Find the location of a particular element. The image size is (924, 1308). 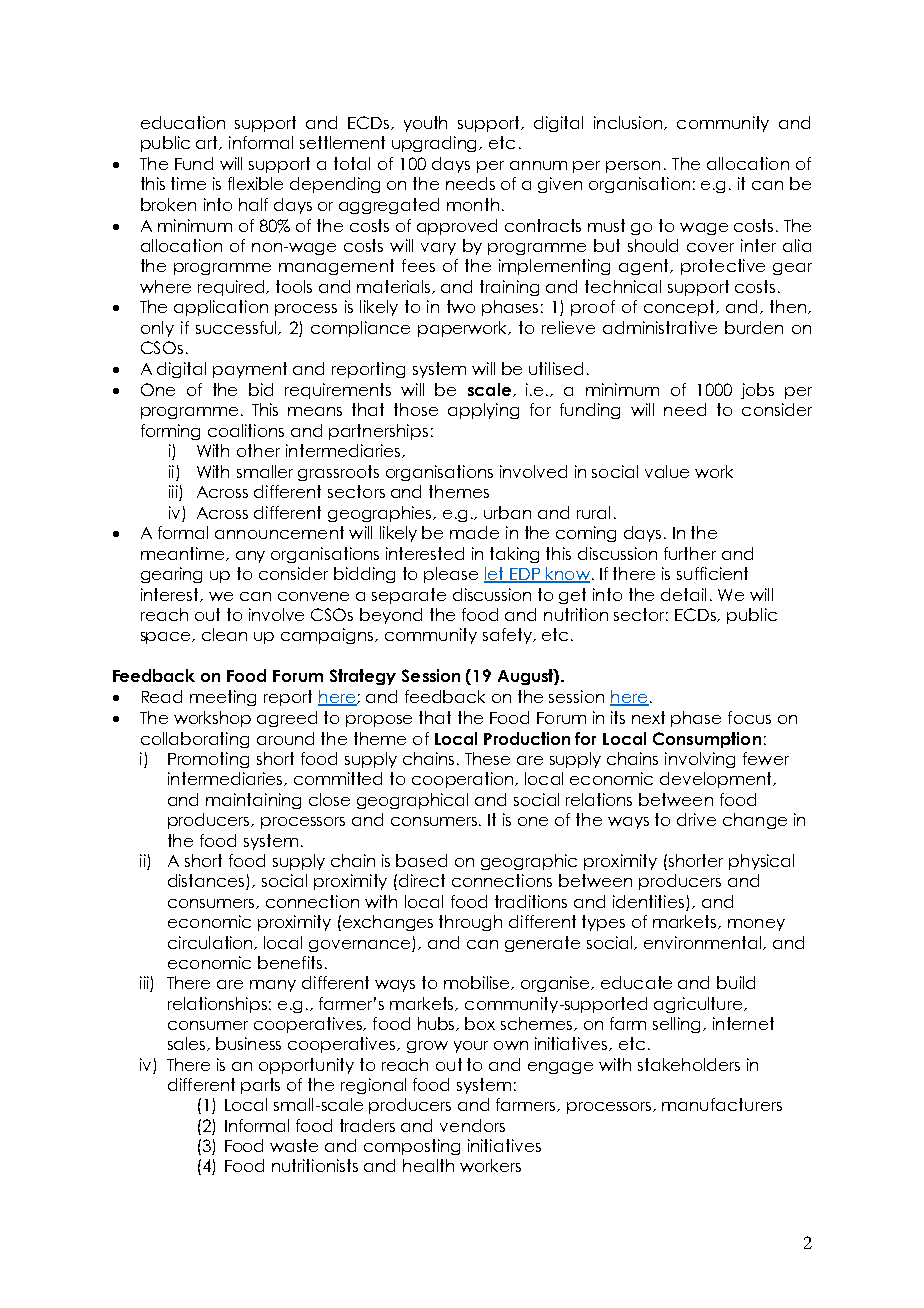

upgrading is located at coordinates (436, 144).
